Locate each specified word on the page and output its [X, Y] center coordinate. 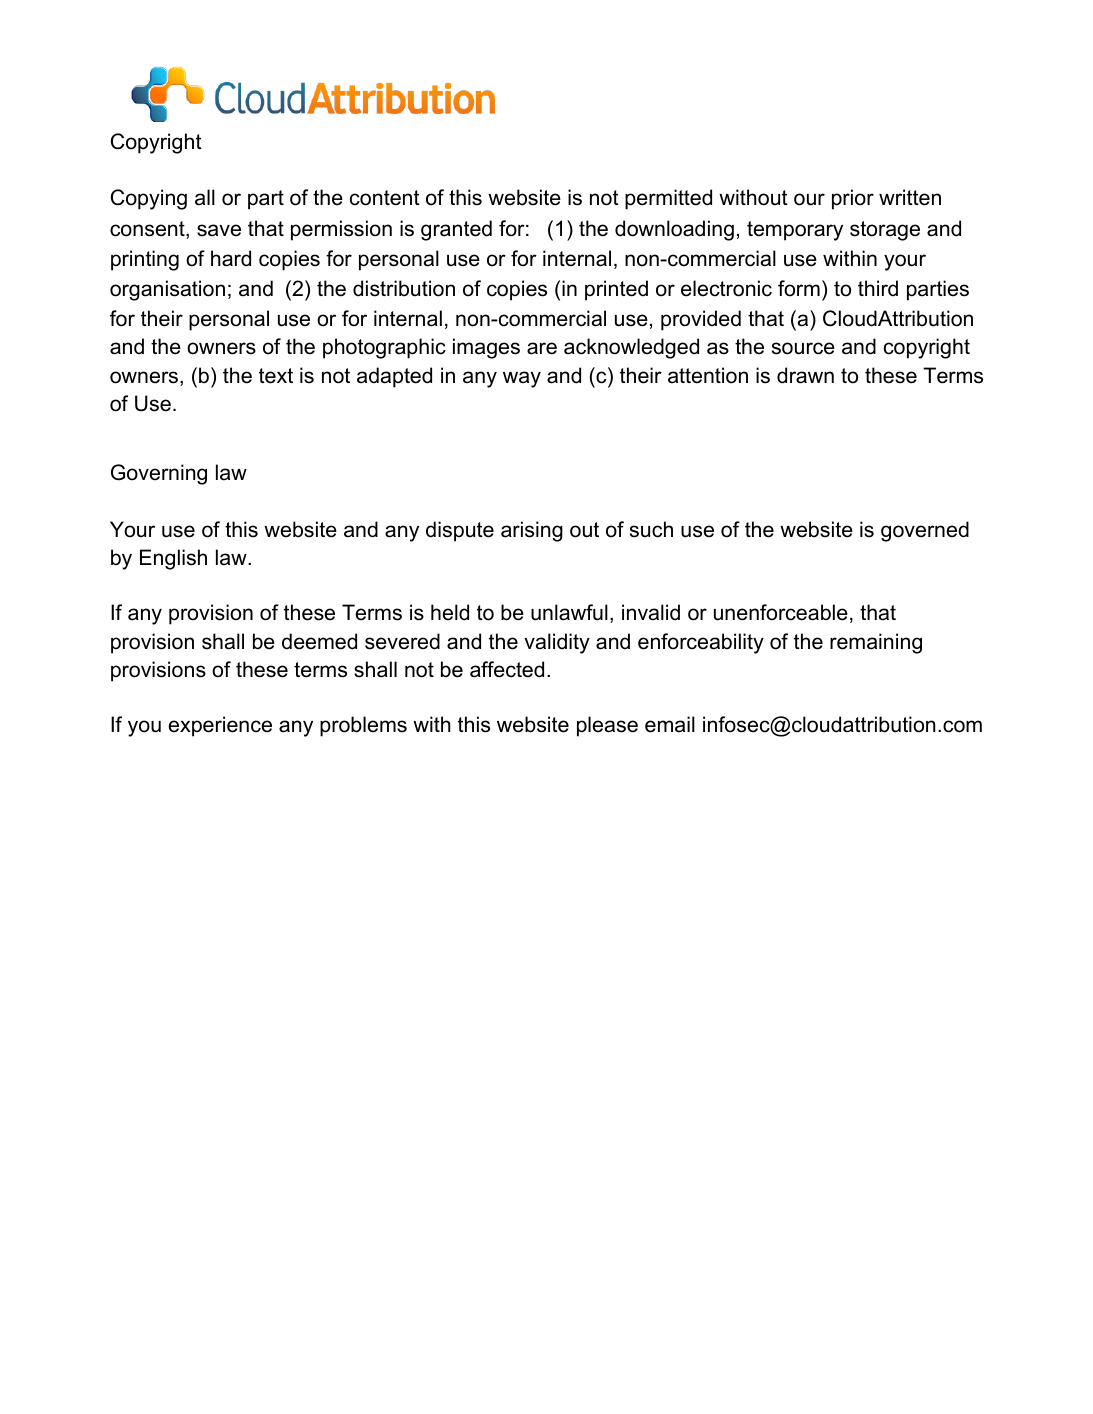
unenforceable [781, 612]
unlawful [569, 612]
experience [220, 726]
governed [925, 531]
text [276, 376]
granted [456, 230]
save [219, 230]
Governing [159, 474]
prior [853, 199]
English [173, 559]
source [803, 348]
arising [532, 531]
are [542, 348]
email [670, 724]
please [607, 726]
